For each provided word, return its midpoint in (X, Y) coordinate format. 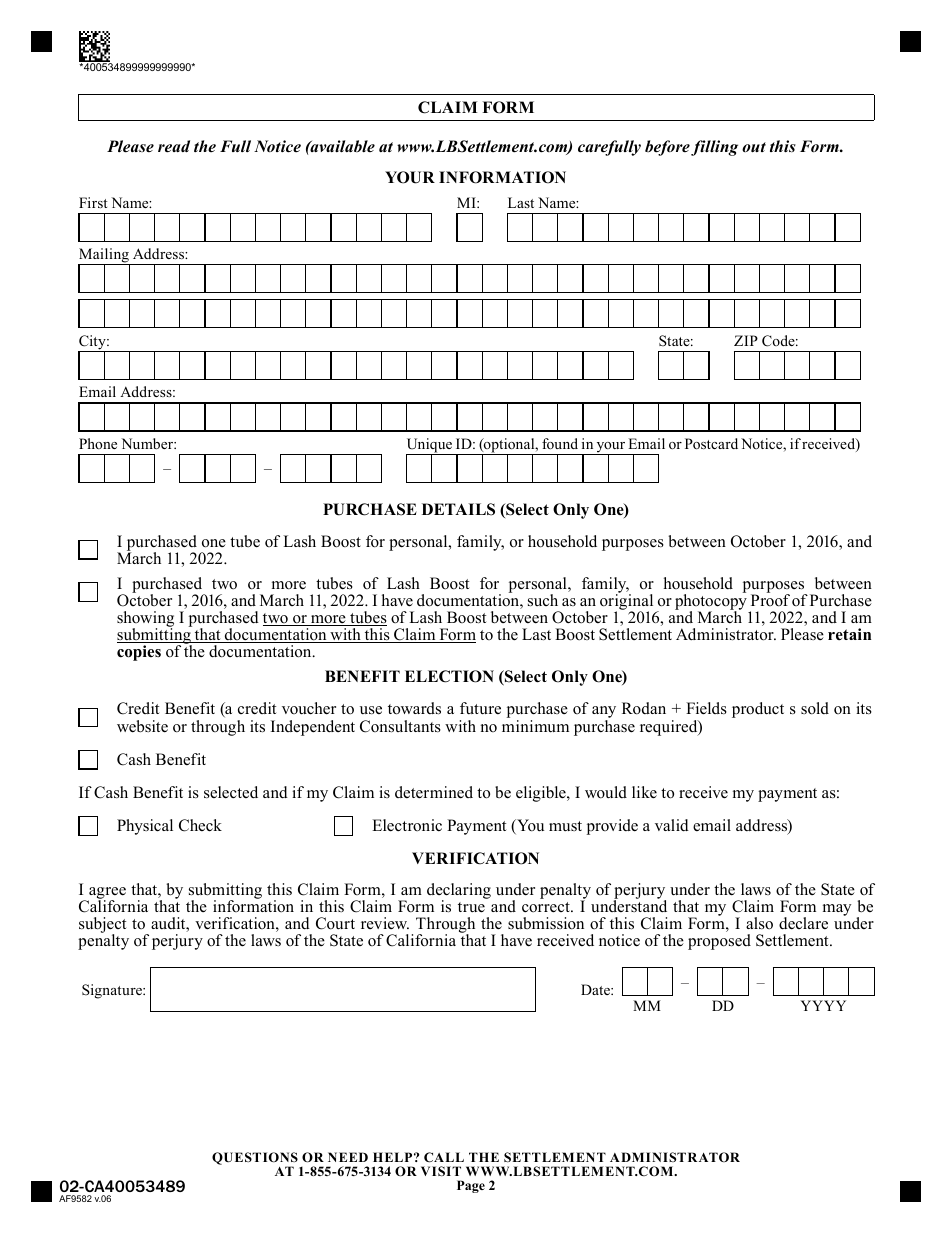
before (667, 148)
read (174, 146)
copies (139, 653)
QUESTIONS (255, 1159)
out (754, 147)
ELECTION (449, 676)
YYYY (823, 1005)
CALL (444, 1157)
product (758, 710)
